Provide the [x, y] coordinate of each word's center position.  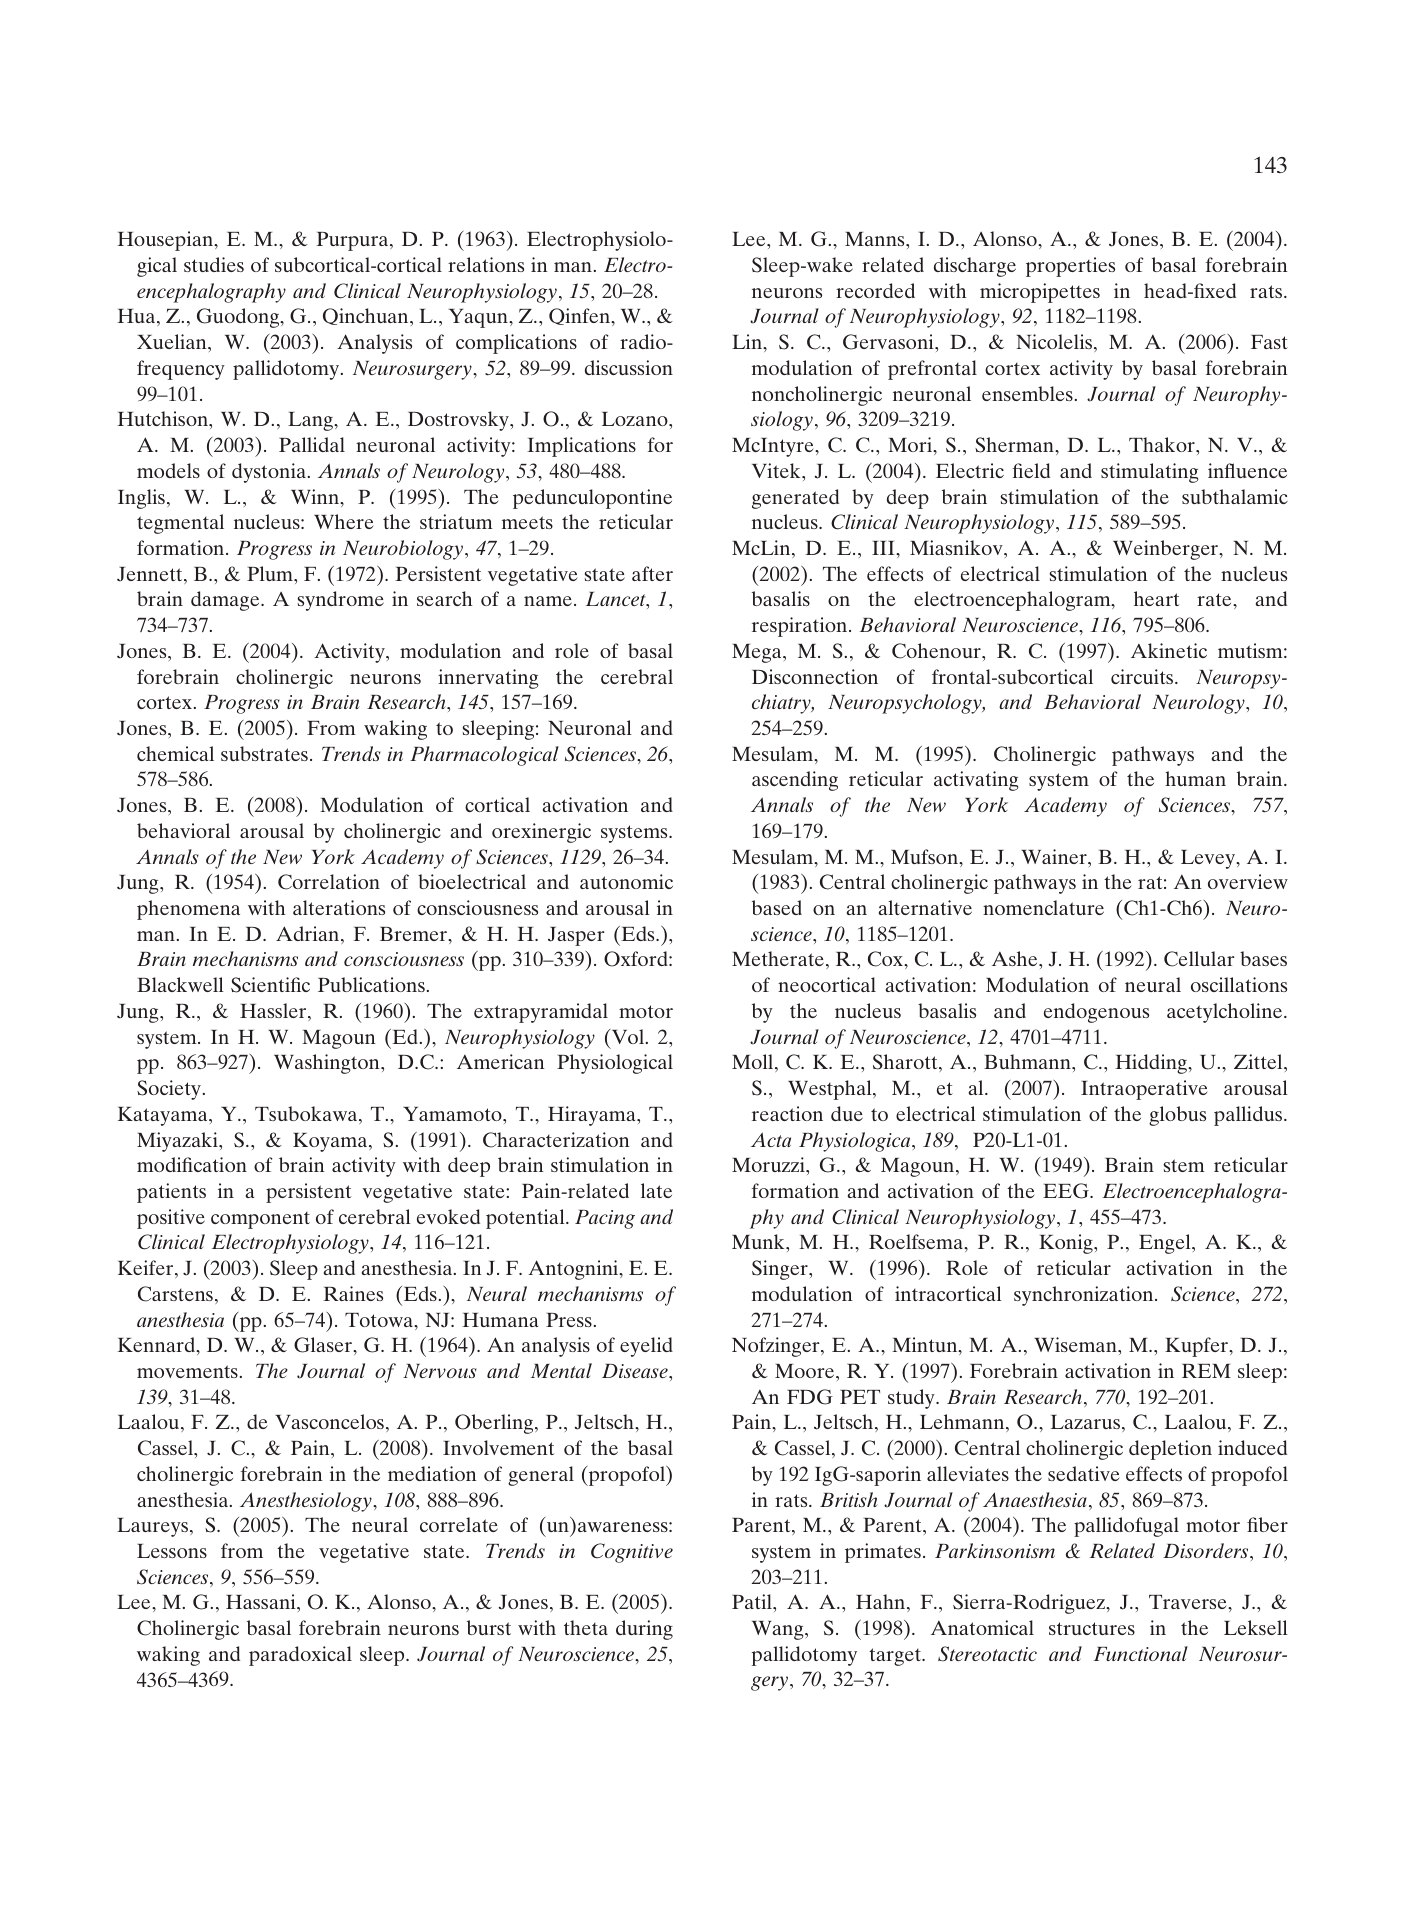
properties [1070, 267]
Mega [758, 653]
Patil [753, 1601]
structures [1092, 1628]
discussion [629, 367]
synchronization [1085, 1296]
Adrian [309, 935]
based [777, 907]
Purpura [353, 241]
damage [226, 601]
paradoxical [300, 1656]
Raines [353, 1293]
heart [1156, 598]
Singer [781, 1270]
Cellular [1199, 959]
